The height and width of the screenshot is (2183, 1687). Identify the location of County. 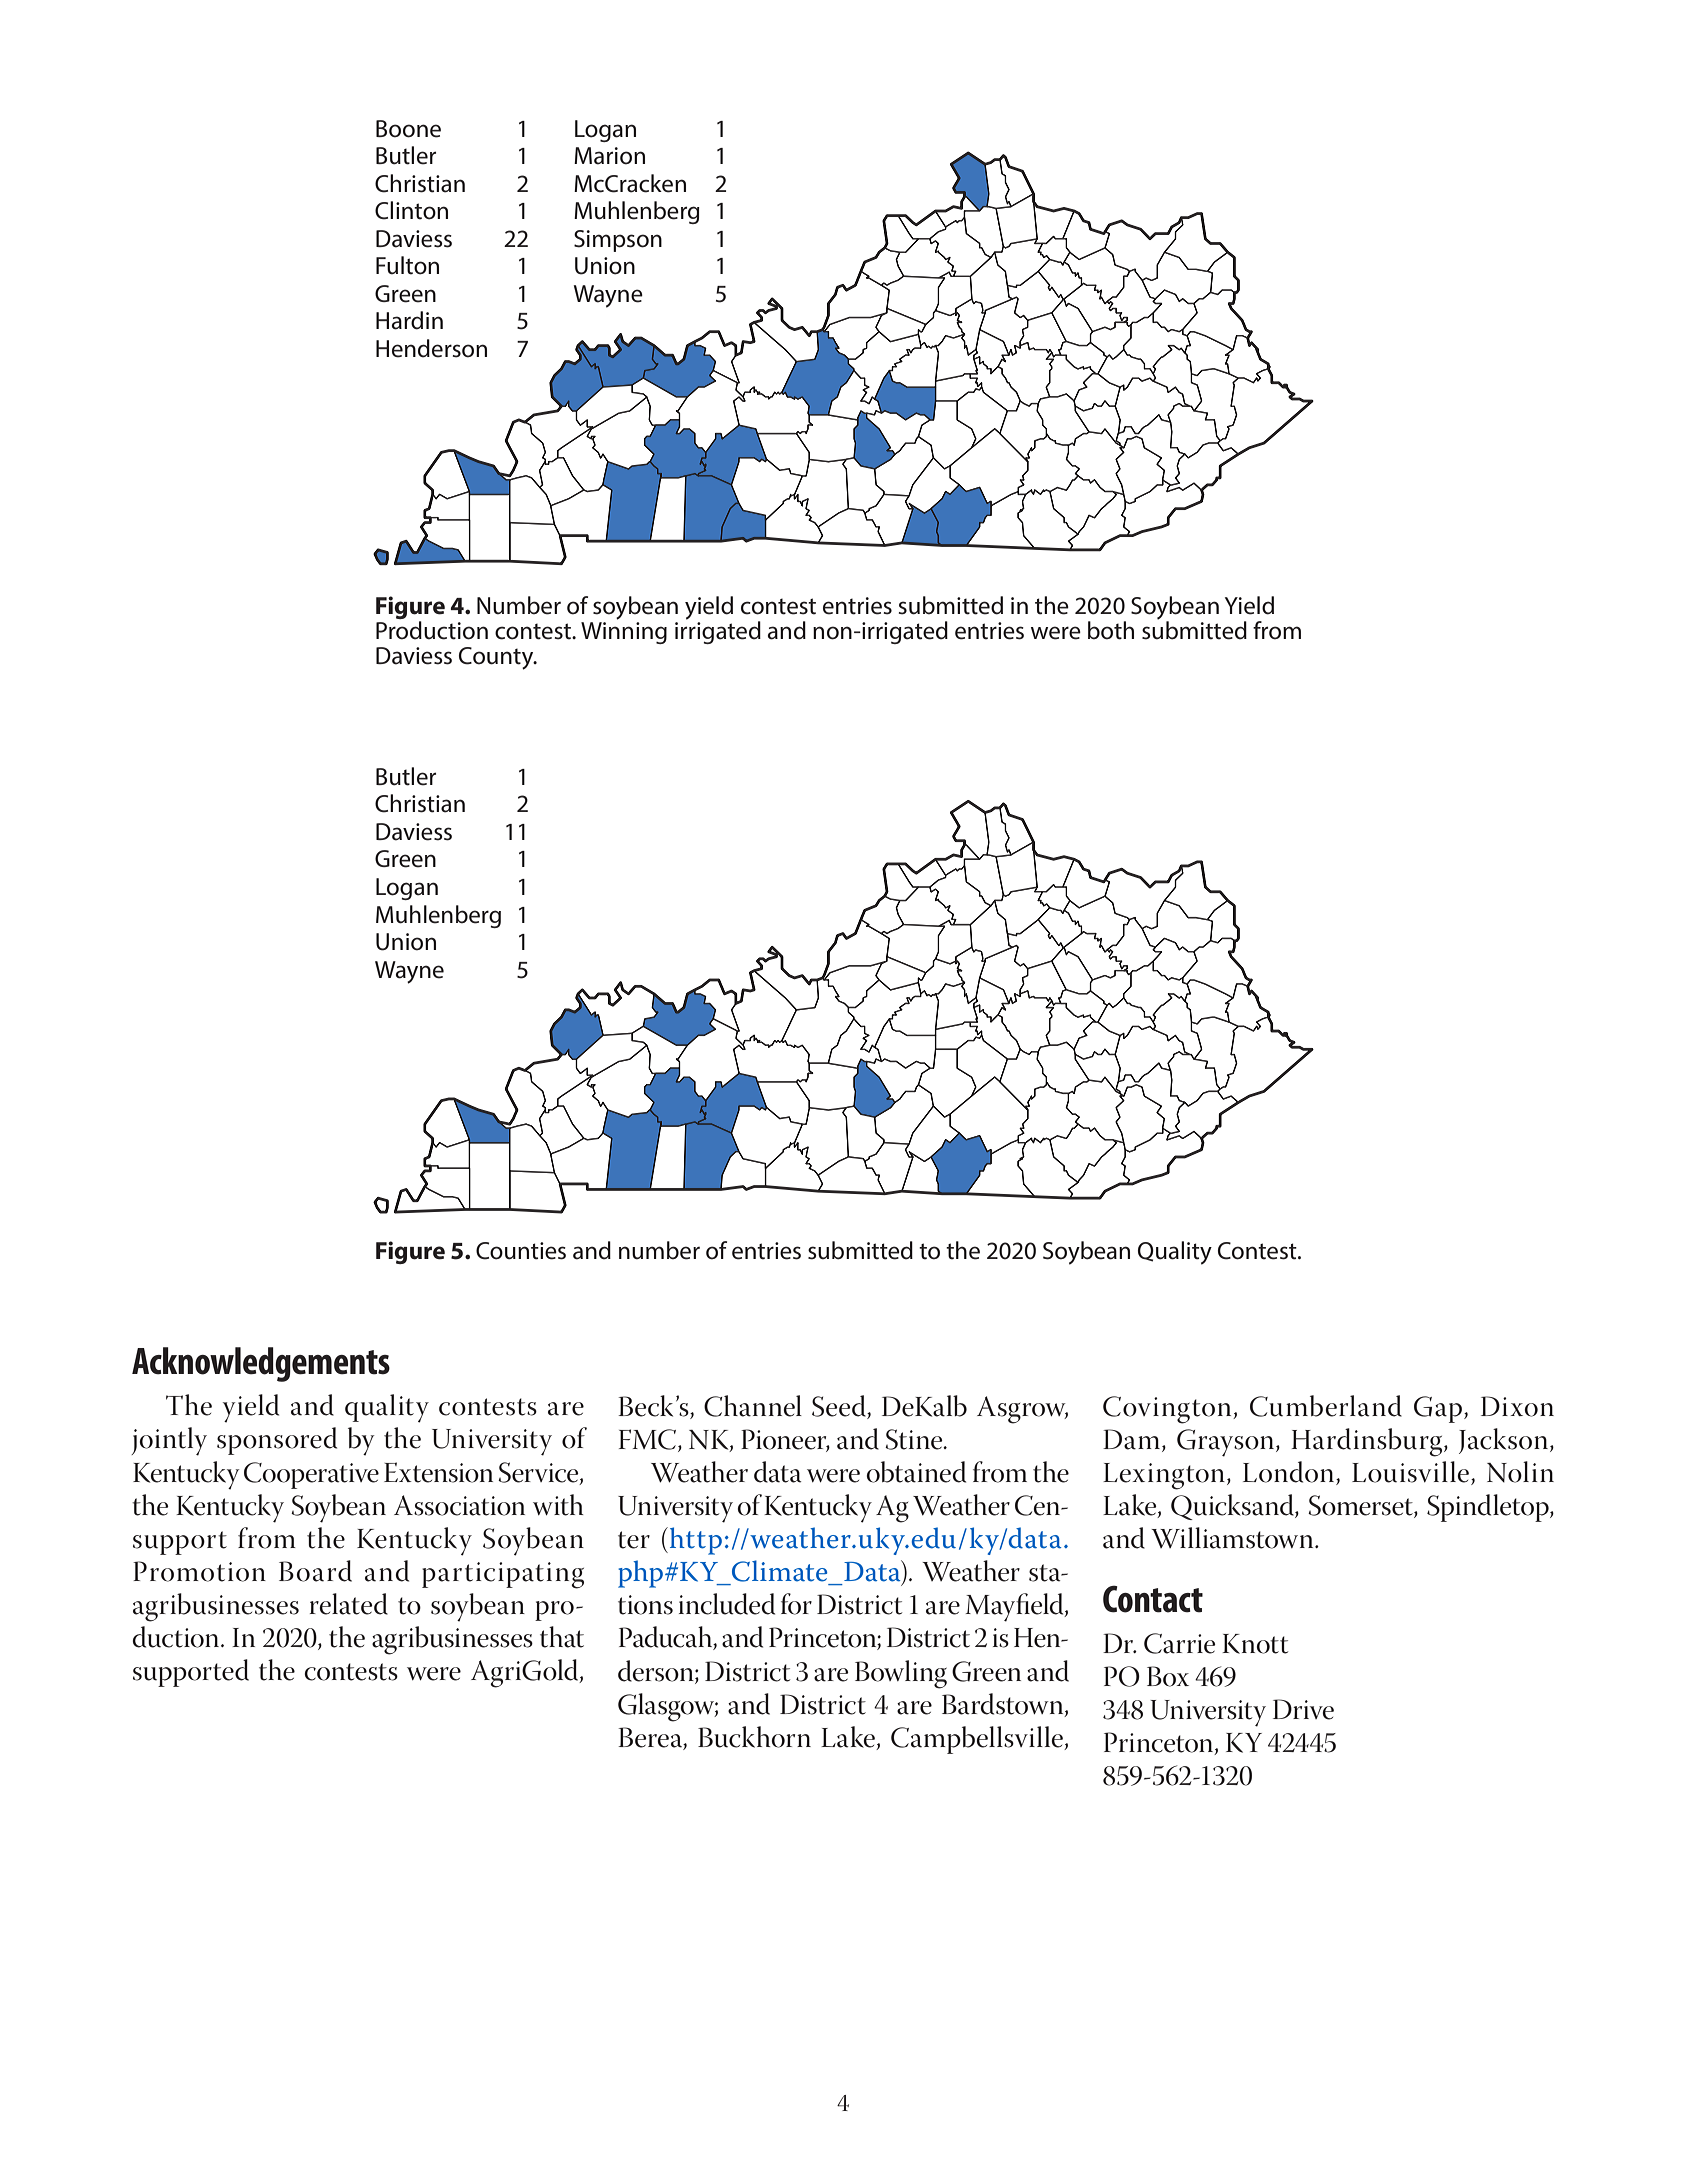
(497, 658).
